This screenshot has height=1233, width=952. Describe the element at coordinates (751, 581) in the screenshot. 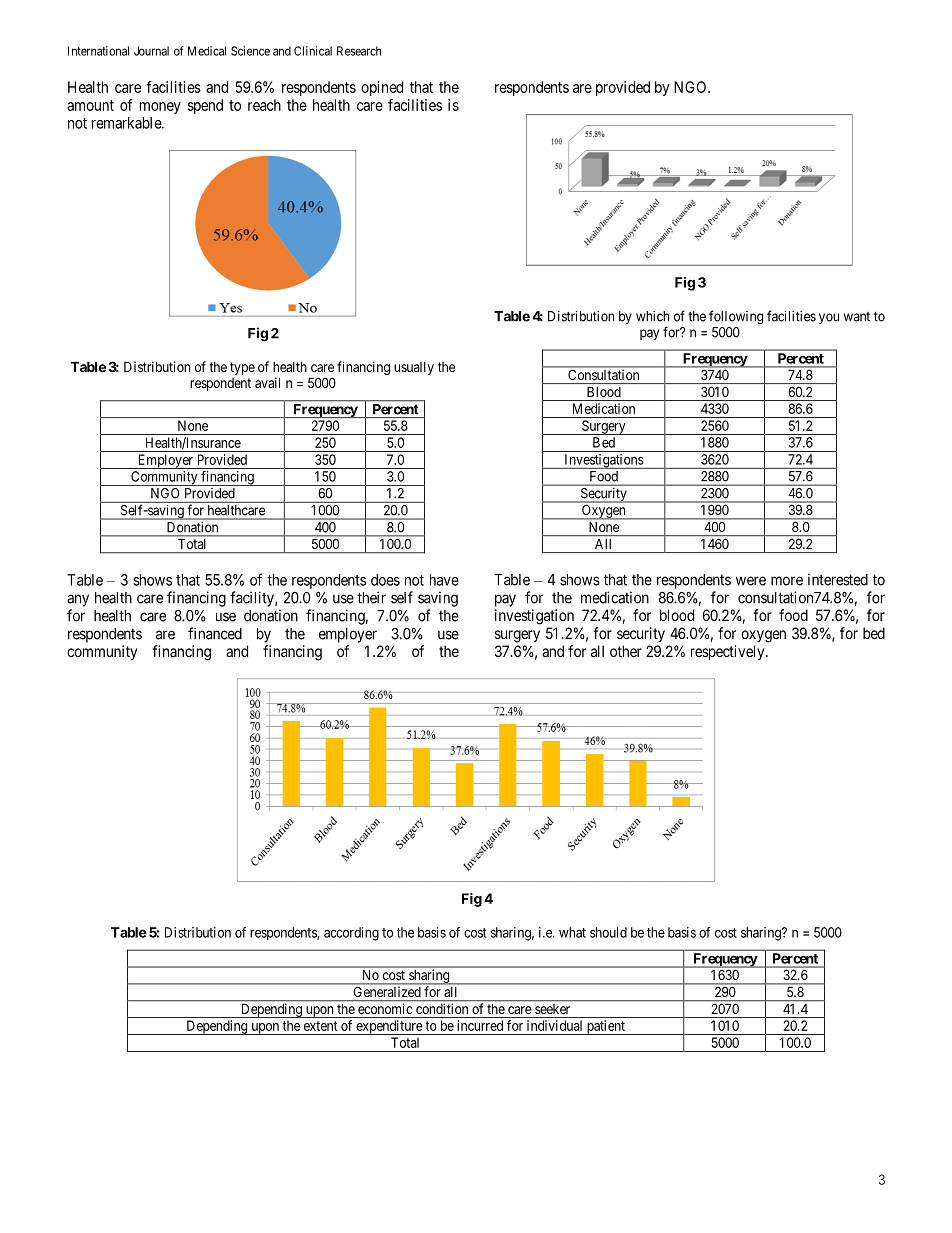

I see `were` at that location.
